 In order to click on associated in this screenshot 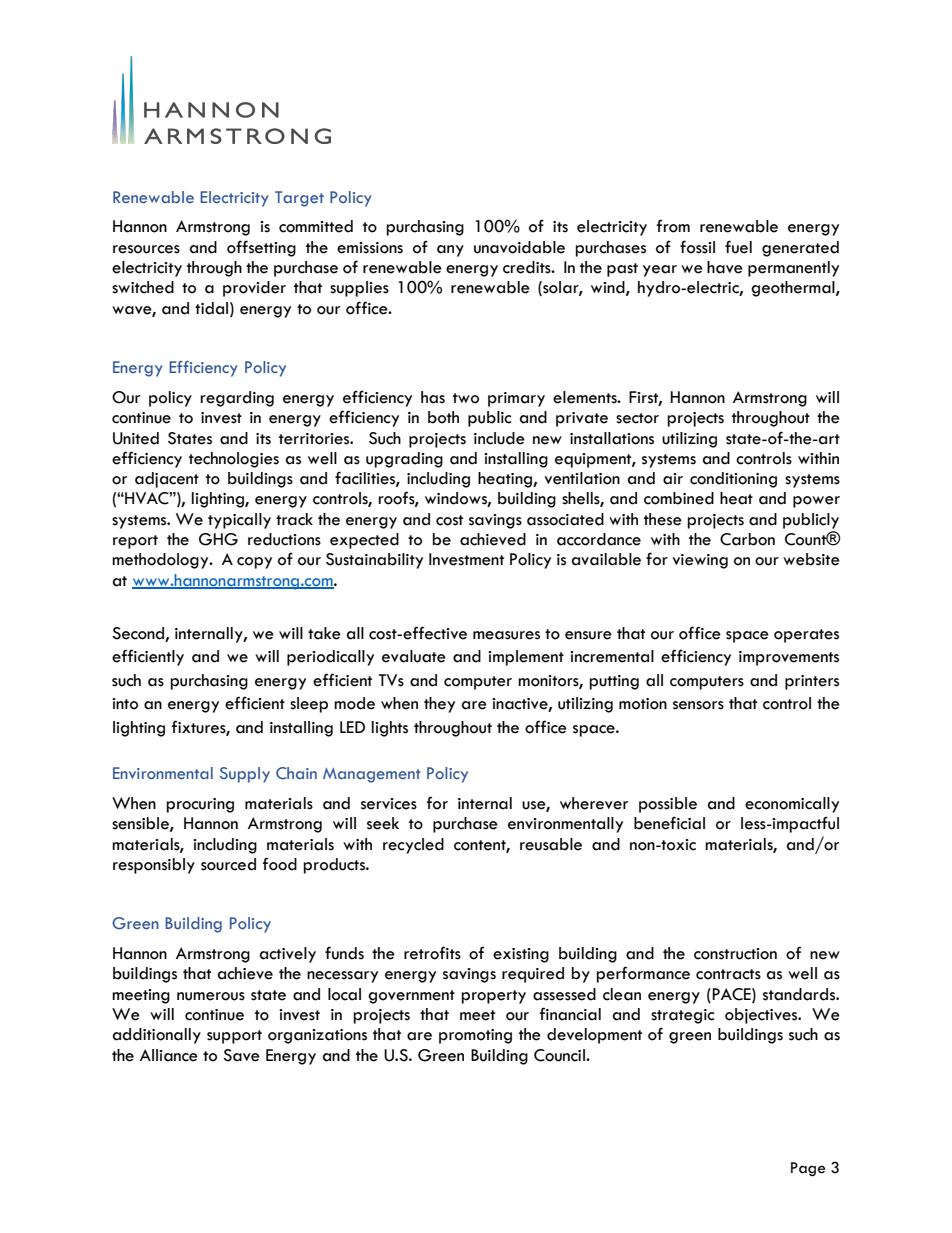, I will do `click(565, 519)`.
